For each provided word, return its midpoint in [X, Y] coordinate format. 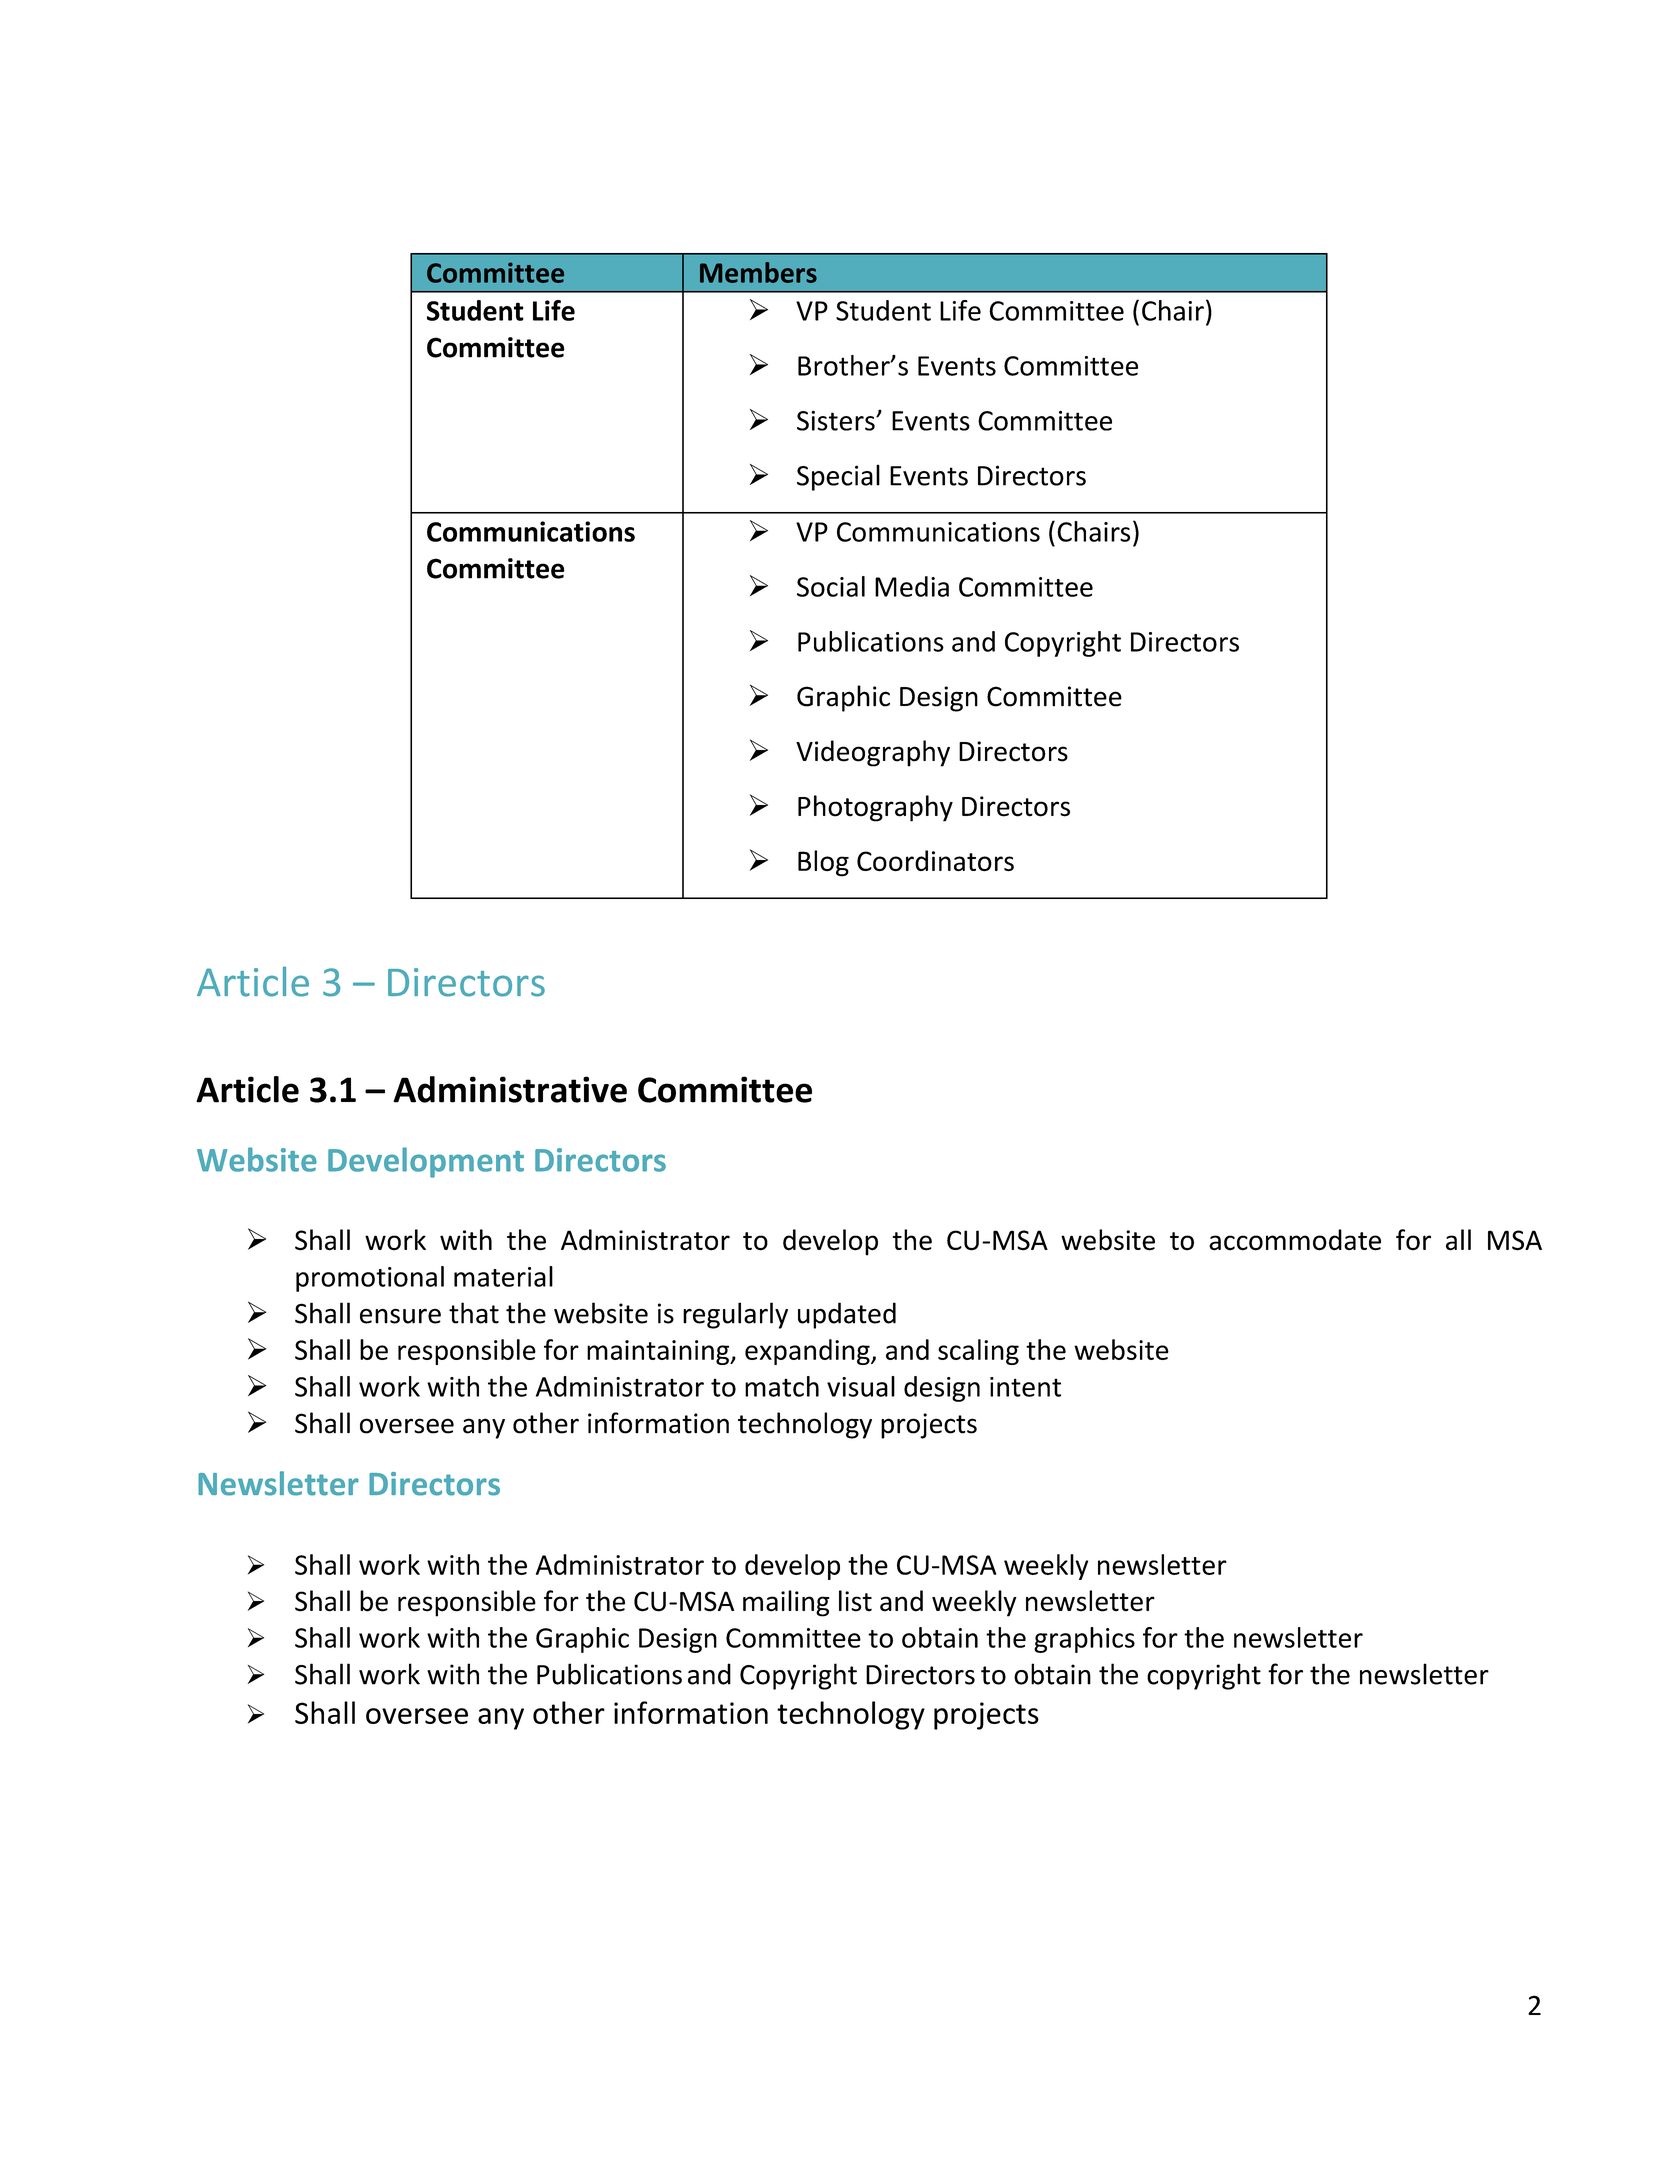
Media [912, 586]
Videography [873, 753]
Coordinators [935, 860]
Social [831, 586]
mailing [786, 1603]
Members [758, 272]
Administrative [510, 1089]
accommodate [1295, 1240]
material [503, 1276]
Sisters [837, 420]
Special [838, 477]
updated [847, 1315]
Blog [823, 863]
